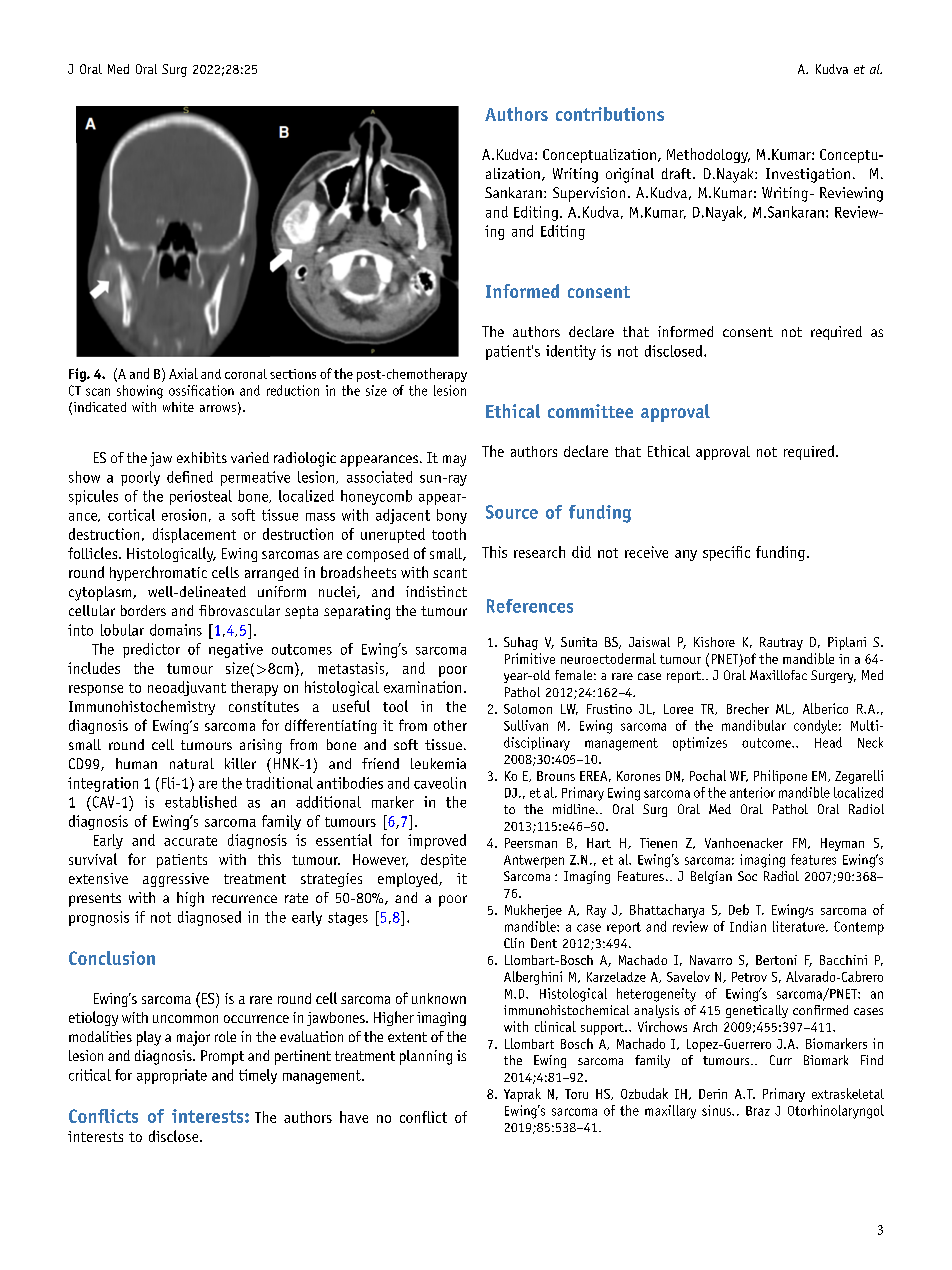  I want to click on committee, so click(590, 411).
